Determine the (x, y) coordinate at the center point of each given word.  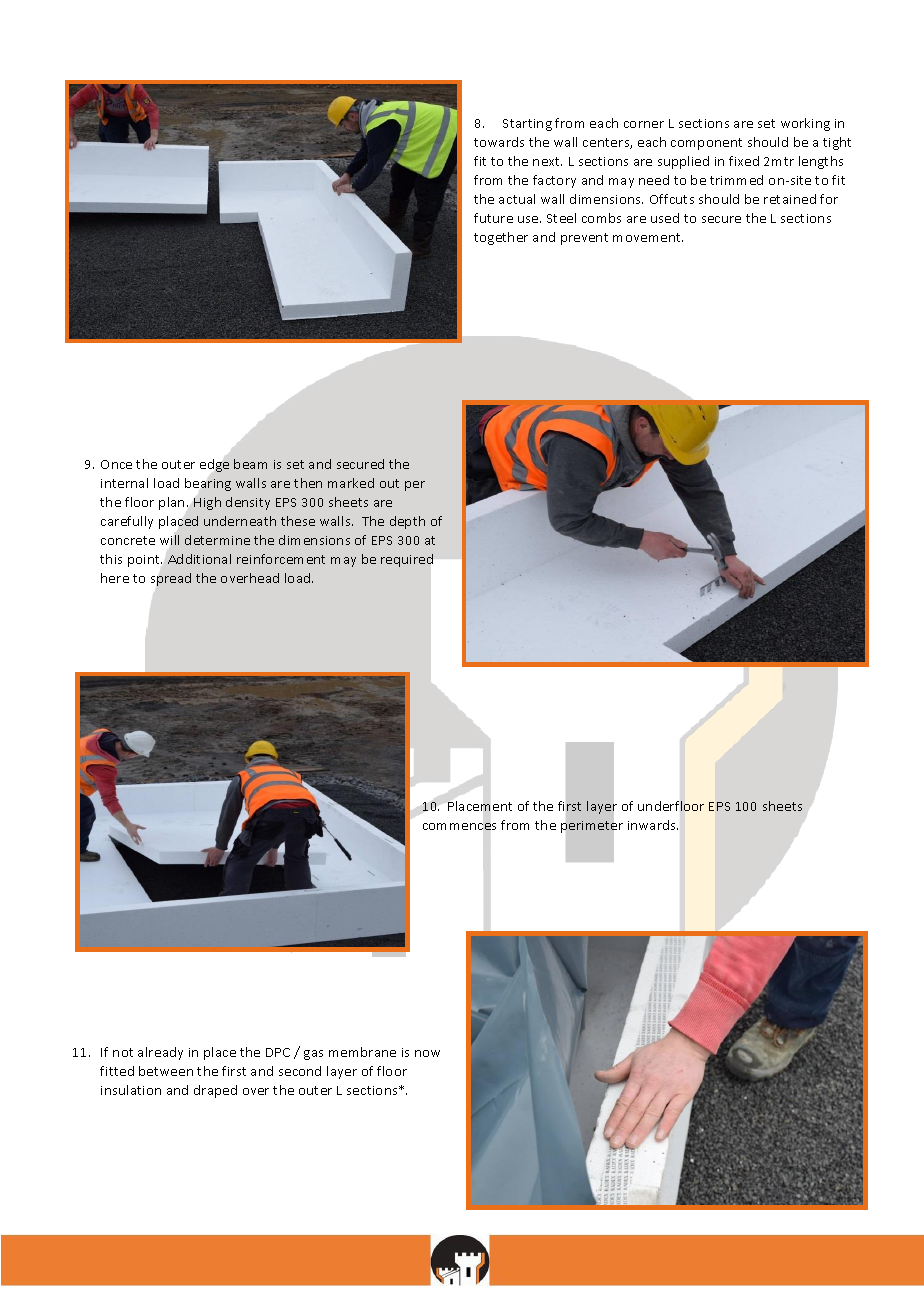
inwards (653, 825)
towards (499, 142)
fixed (744, 161)
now (427, 1053)
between (166, 1071)
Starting (527, 125)
